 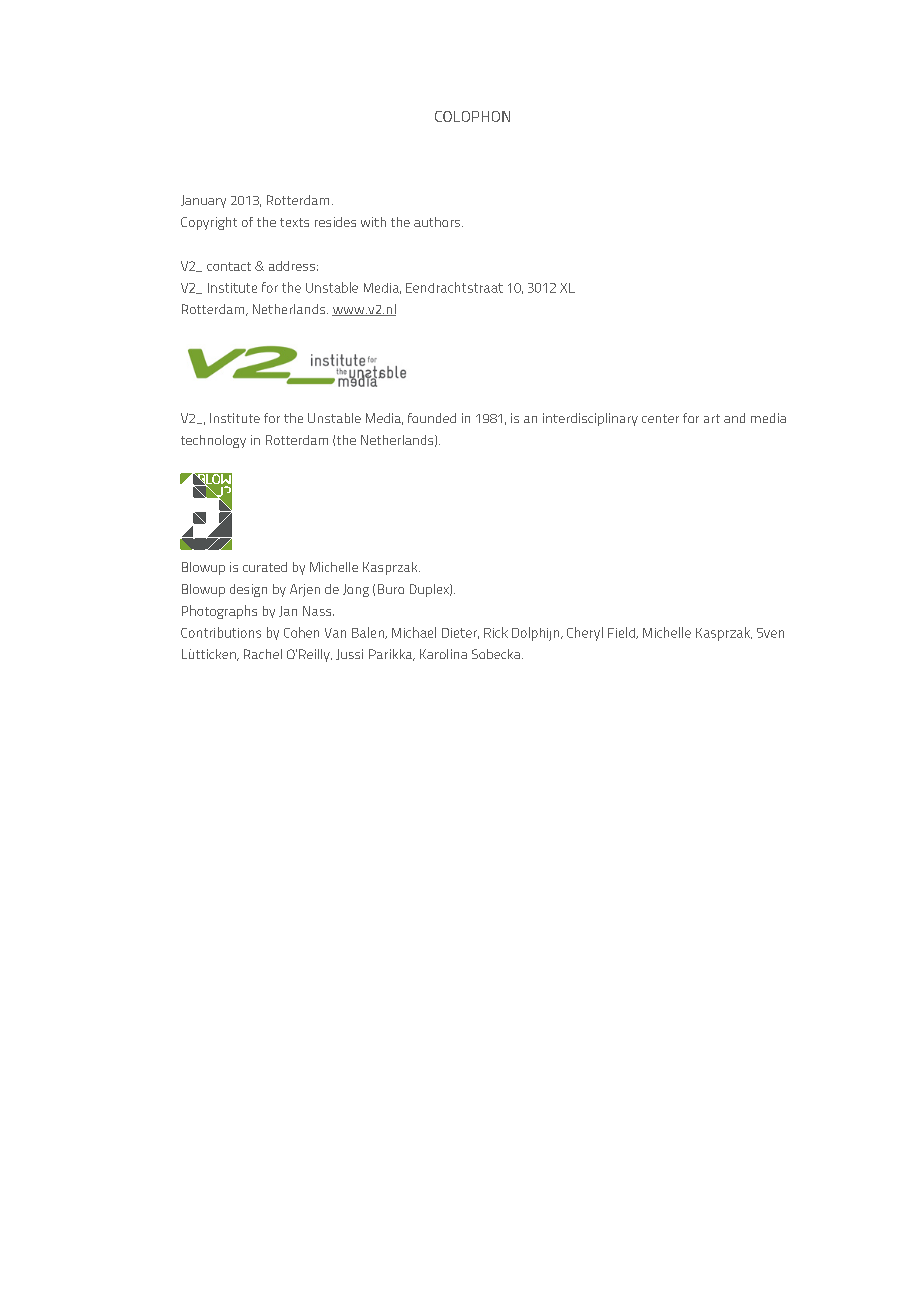 I want to click on founded, so click(x=432, y=418).
